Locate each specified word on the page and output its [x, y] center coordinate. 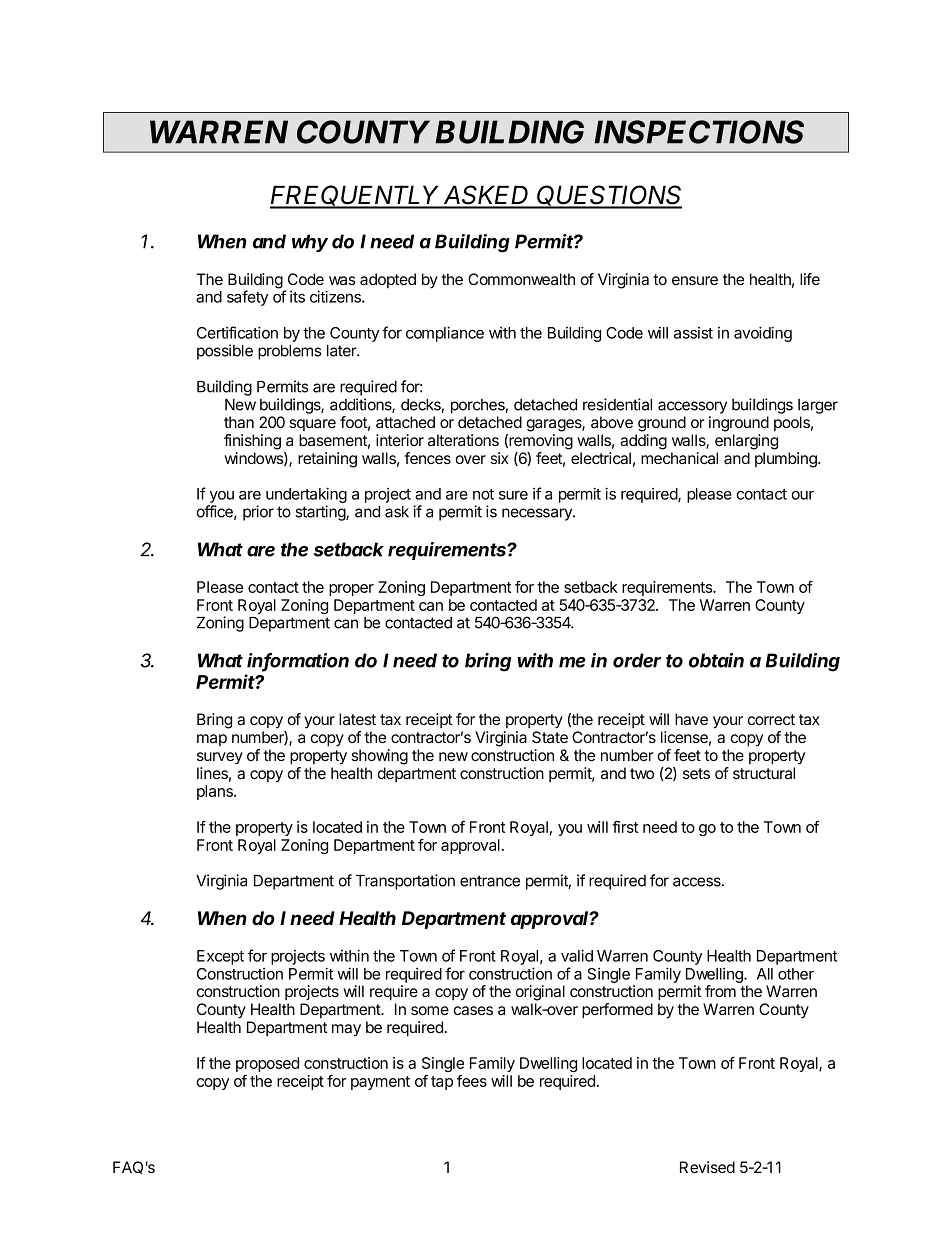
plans [216, 792]
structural [764, 773]
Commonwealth [521, 279]
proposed [267, 1064]
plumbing [787, 460]
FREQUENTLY [356, 196]
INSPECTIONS [699, 132]
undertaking [306, 495]
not [483, 494]
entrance [490, 881]
